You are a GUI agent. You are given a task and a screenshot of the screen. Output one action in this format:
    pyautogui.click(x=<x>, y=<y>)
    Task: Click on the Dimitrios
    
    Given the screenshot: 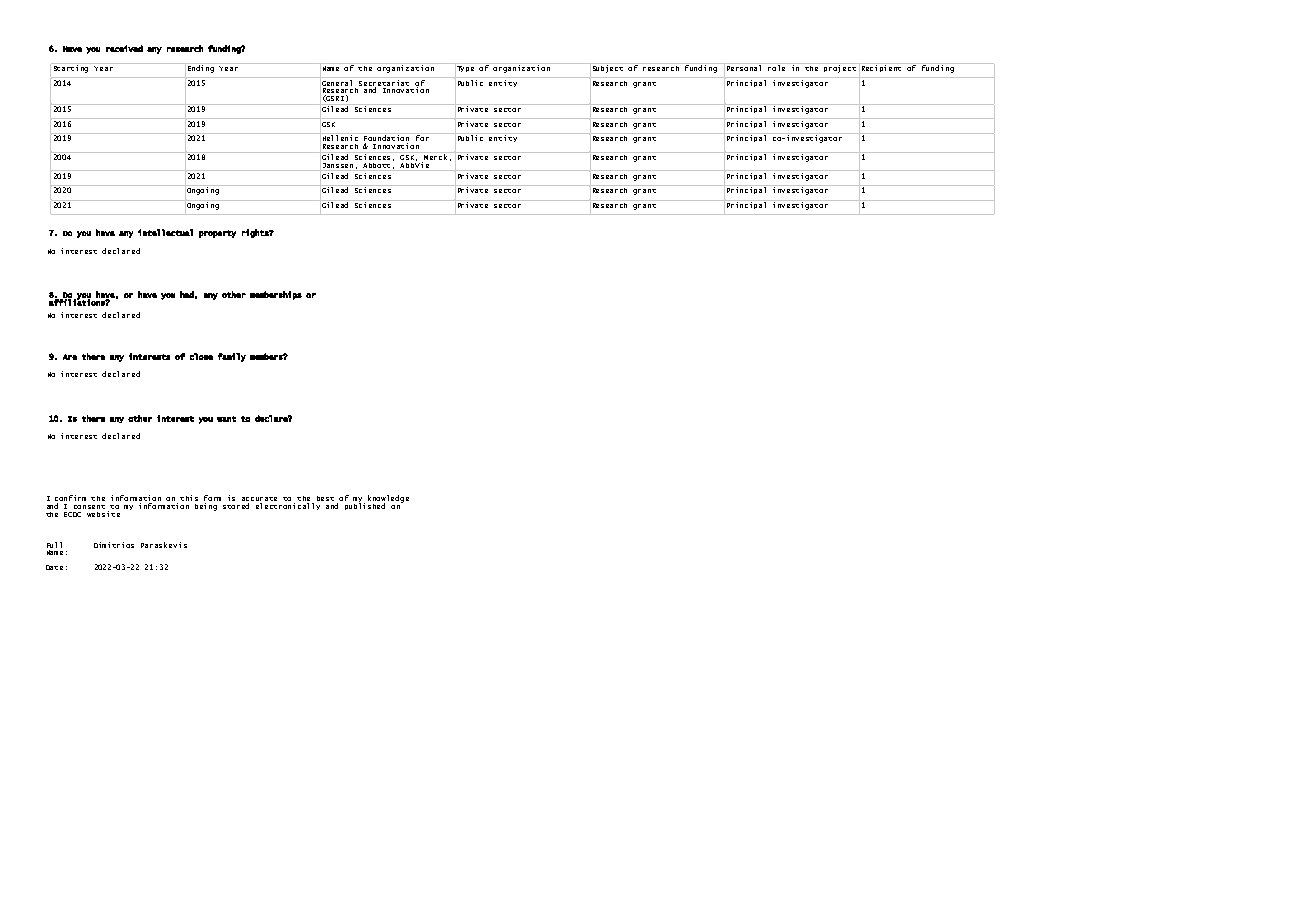 What is the action you would take?
    pyautogui.click(x=114, y=545)
